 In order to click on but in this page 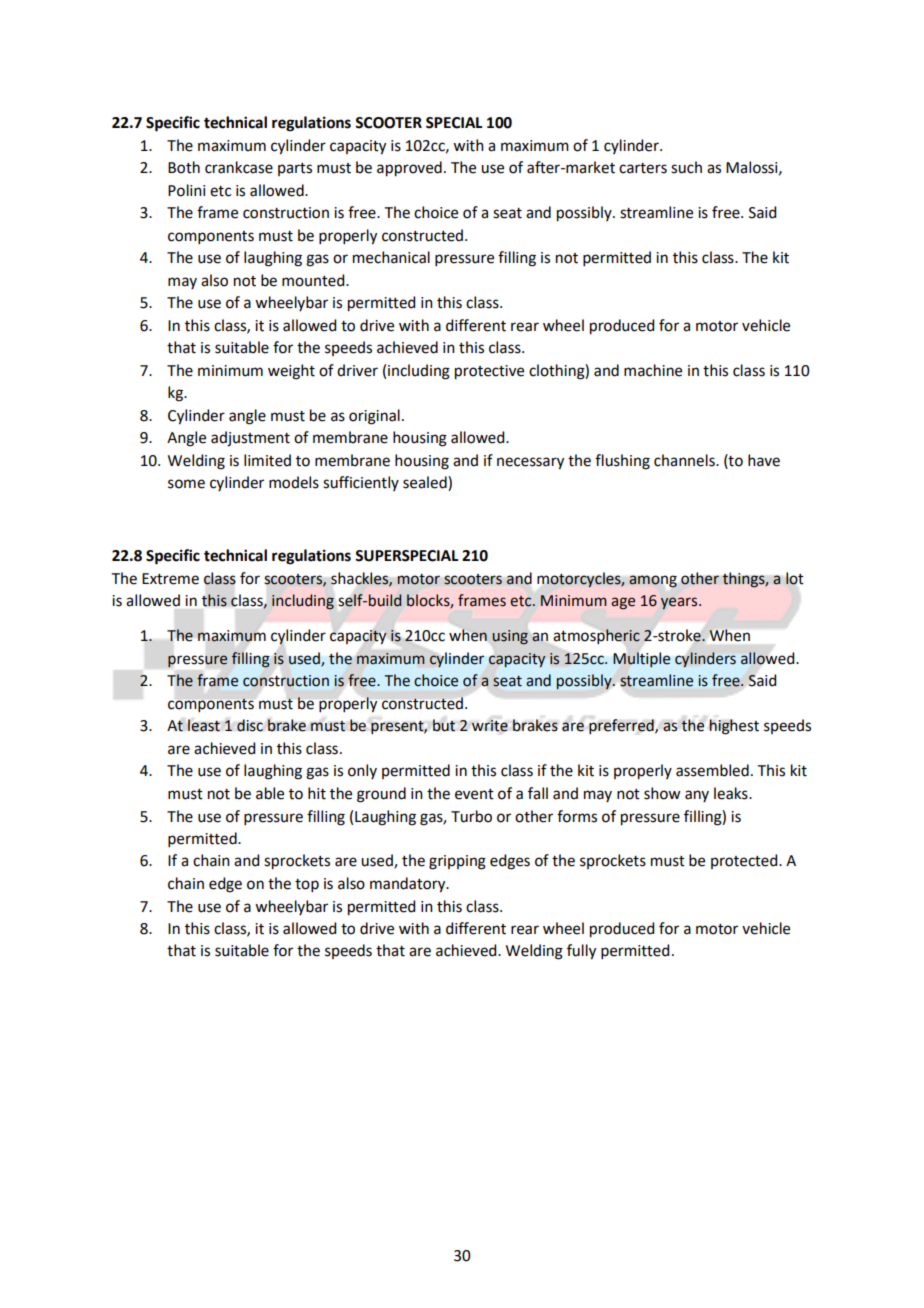, I will do `click(444, 725)`.
